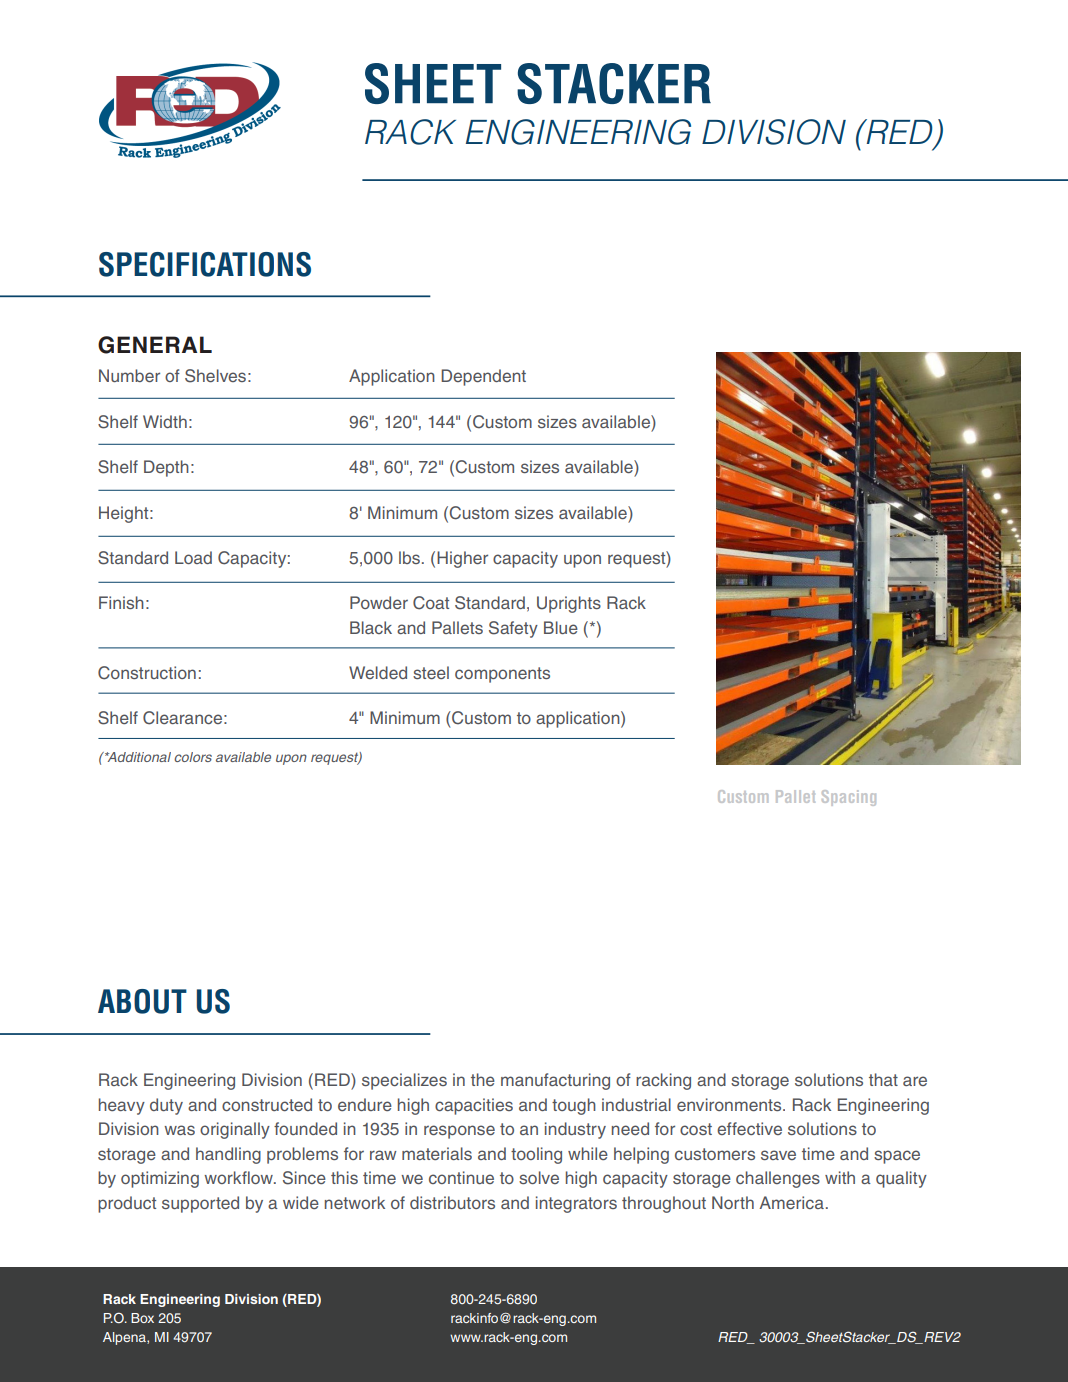 The height and width of the document is (1382, 1068). What do you see at coordinates (205, 264) in the document?
I see `SPECIFICATIONS` at bounding box center [205, 264].
